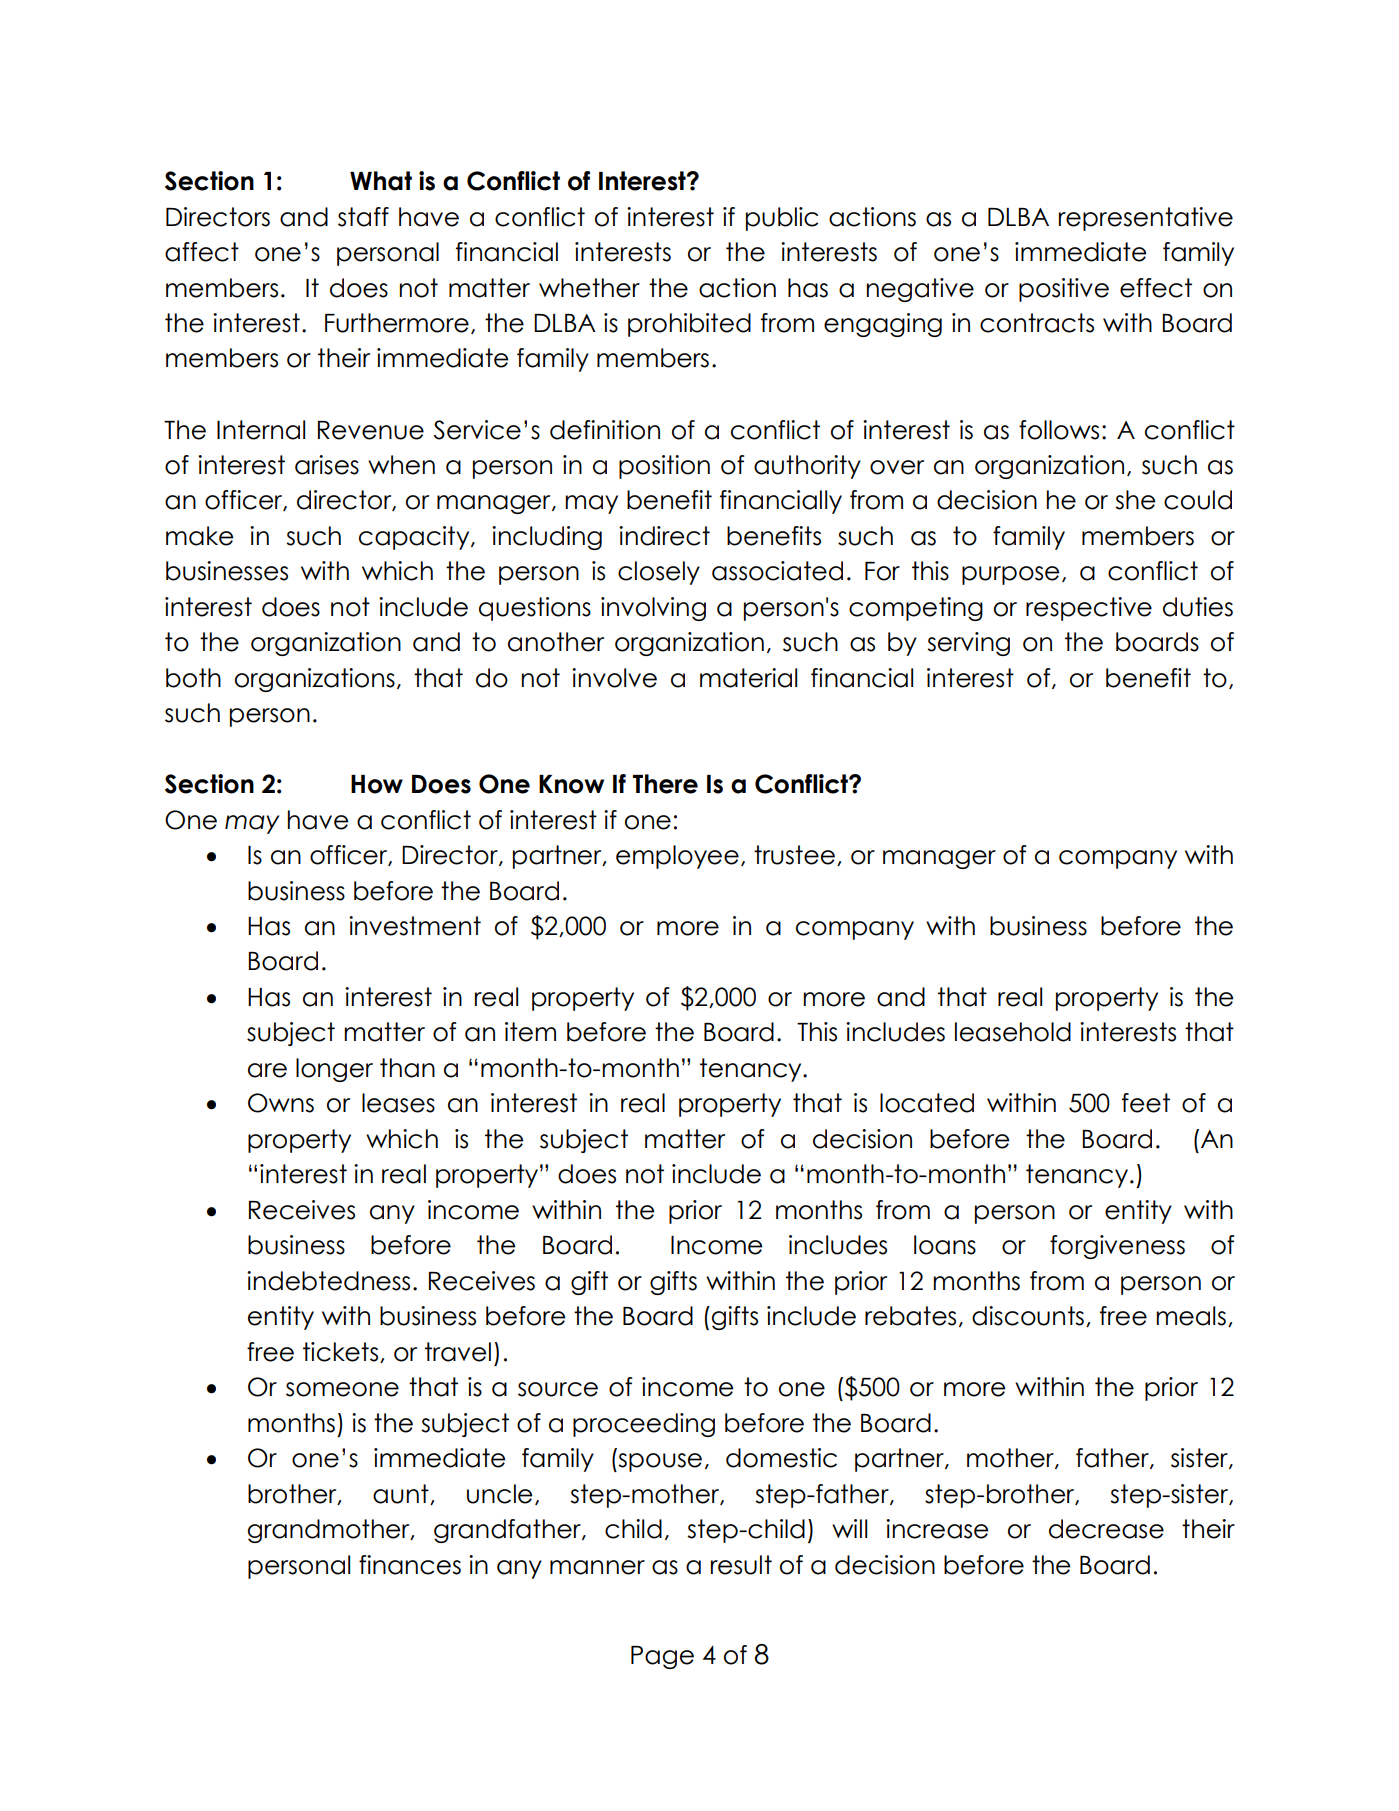 The image size is (1399, 1811). I want to click on staff, so click(363, 217).
